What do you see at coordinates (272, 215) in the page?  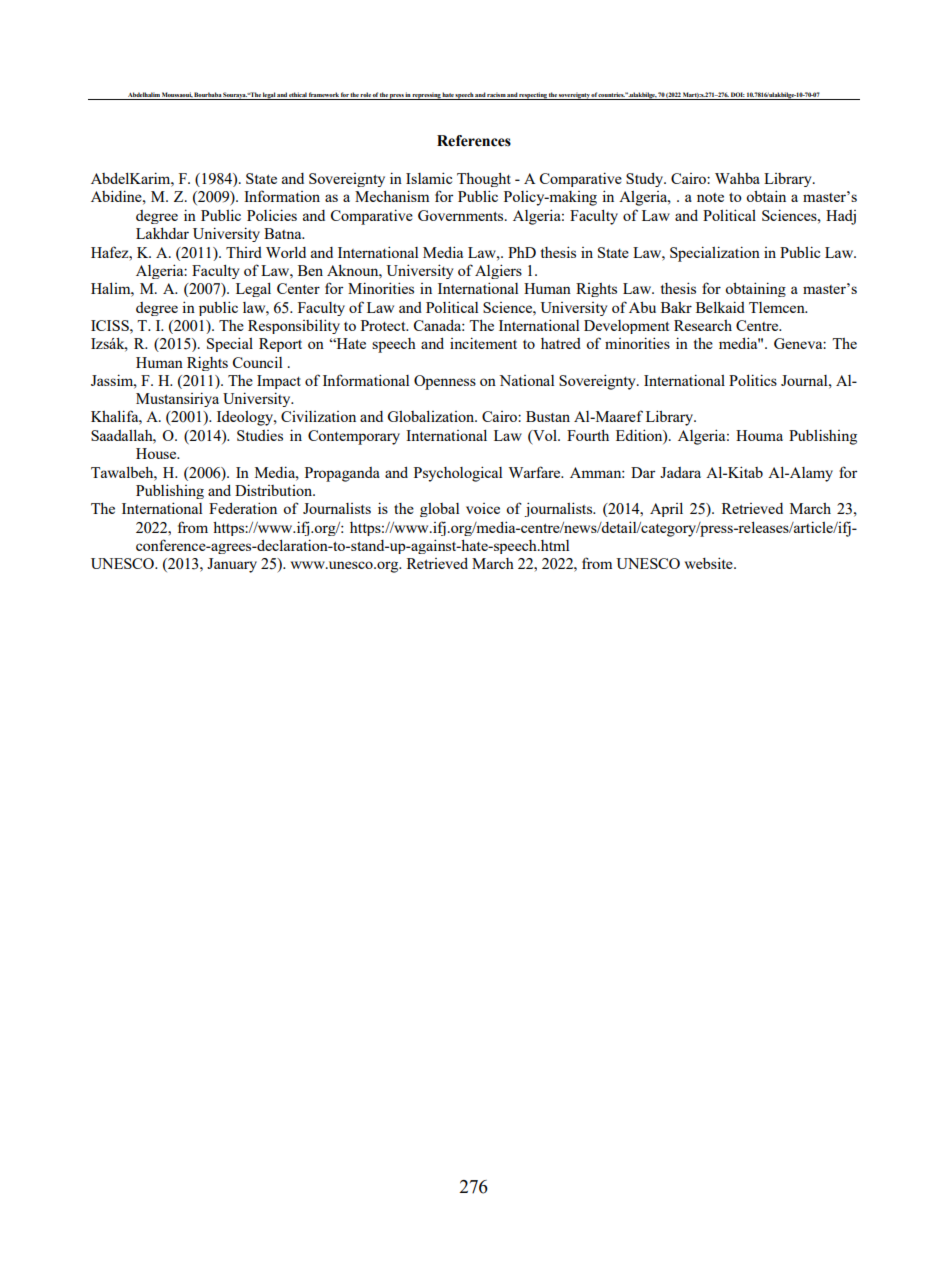 I see `Policies` at bounding box center [272, 215].
